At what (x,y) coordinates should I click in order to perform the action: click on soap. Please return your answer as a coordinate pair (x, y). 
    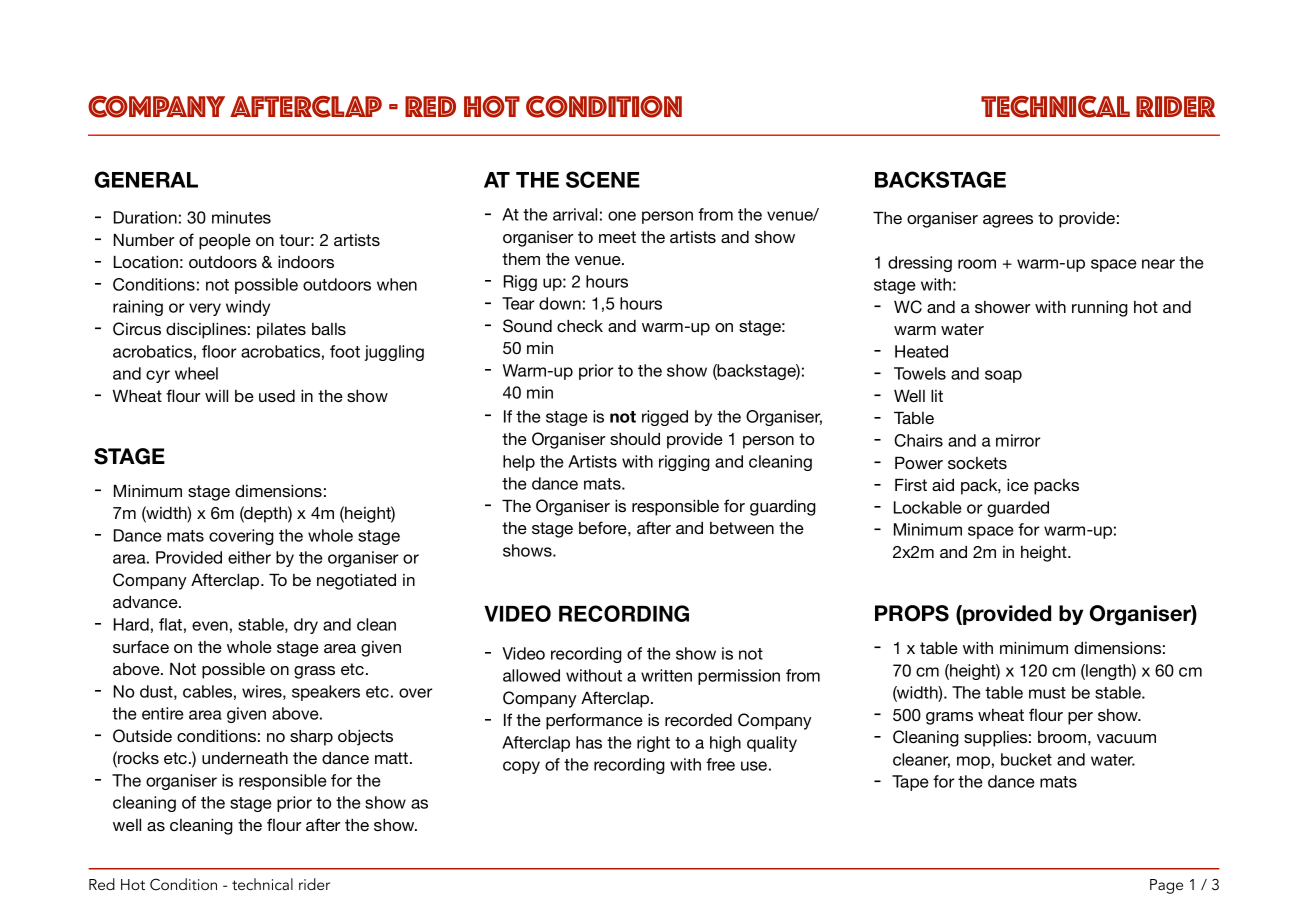
    Looking at the image, I should click on (1003, 376).
